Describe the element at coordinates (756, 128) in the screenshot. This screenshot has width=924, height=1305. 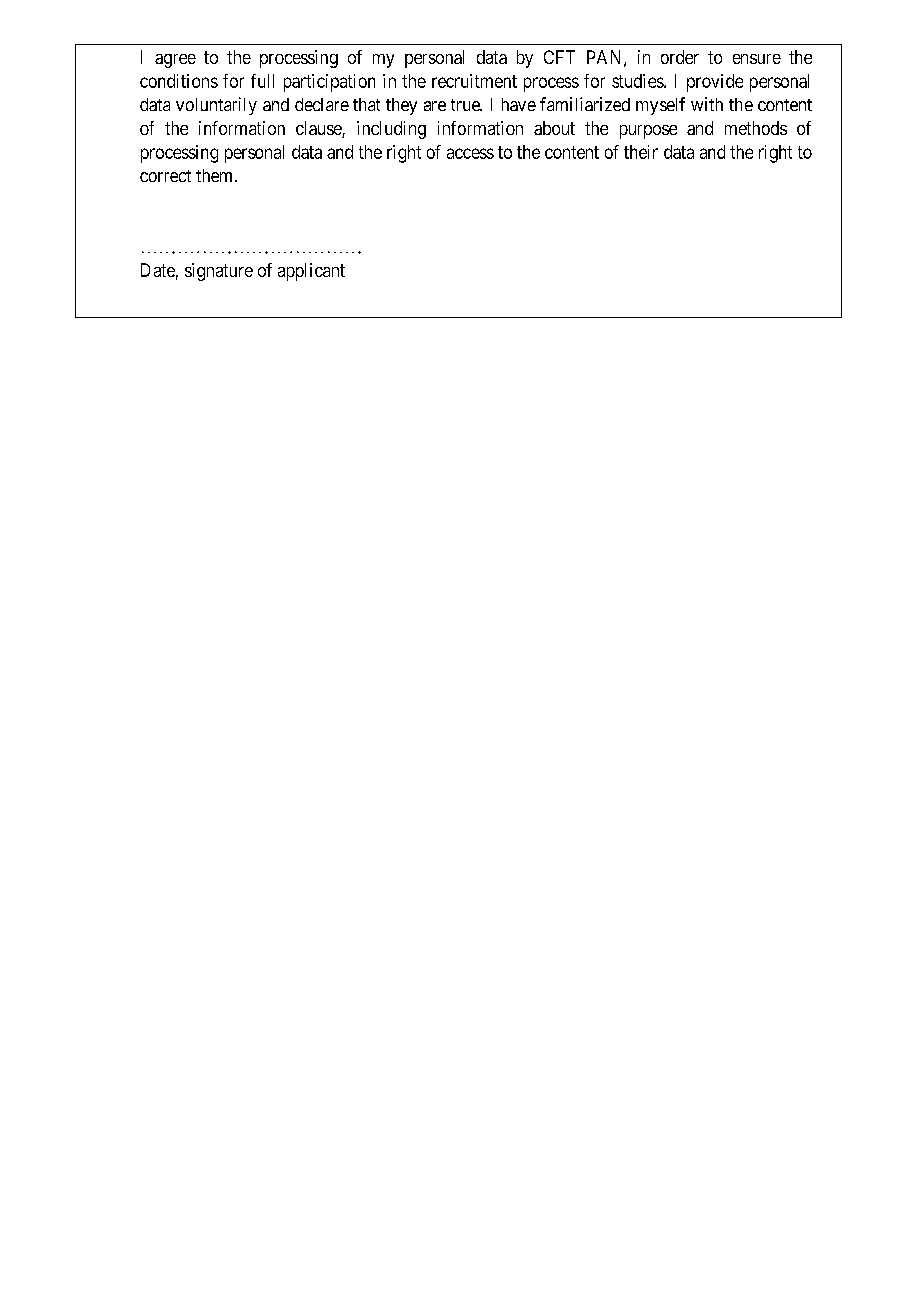
I see `methods` at that location.
